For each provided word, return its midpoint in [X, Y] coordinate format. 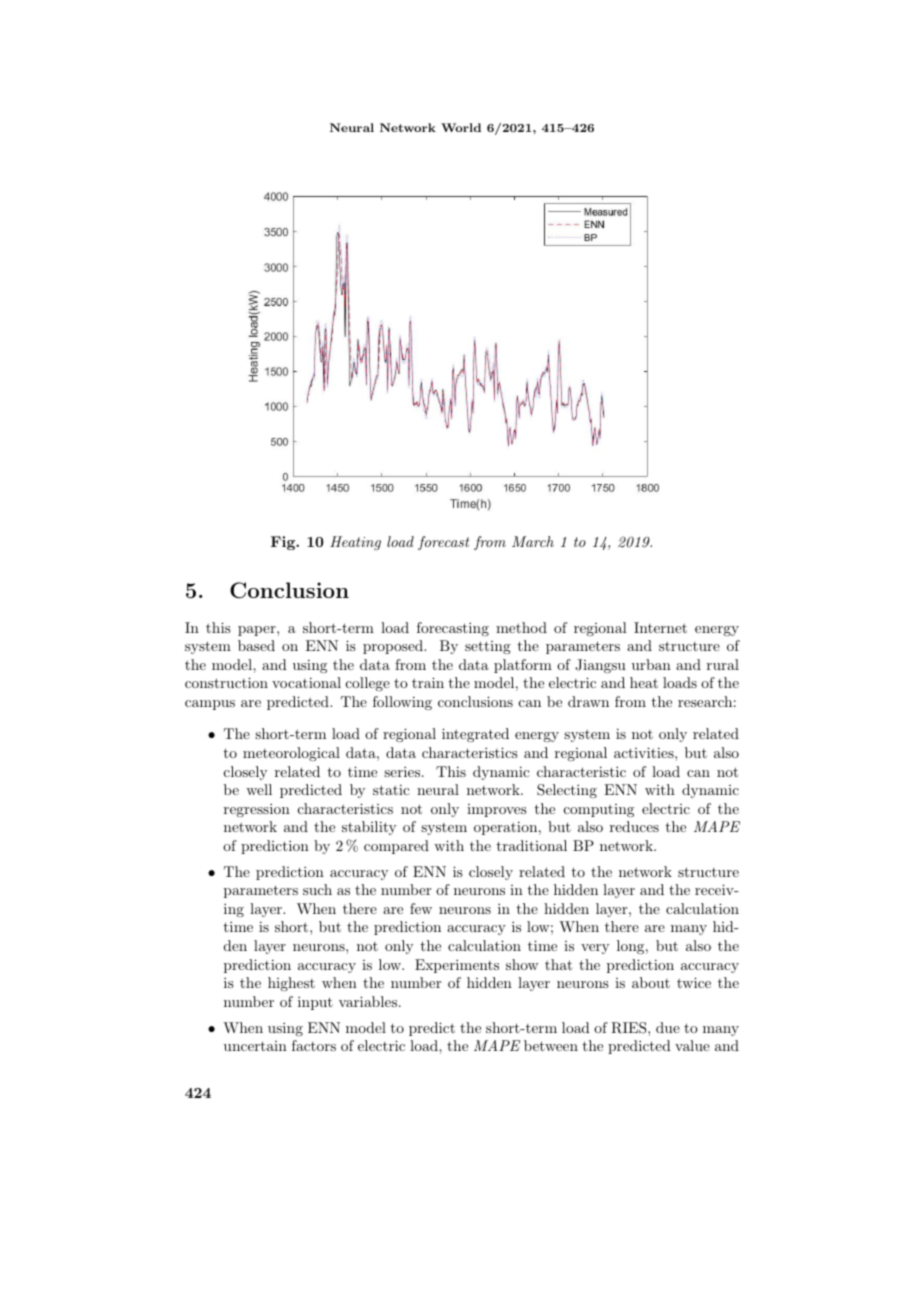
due [668, 1027]
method [521, 627]
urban [651, 664]
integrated [475, 735]
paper [258, 631]
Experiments [457, 966]
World [461, 127]
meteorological [291, 754]
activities [645, 752]
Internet [660, 627]
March [533, 541]
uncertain [255, 1046]
